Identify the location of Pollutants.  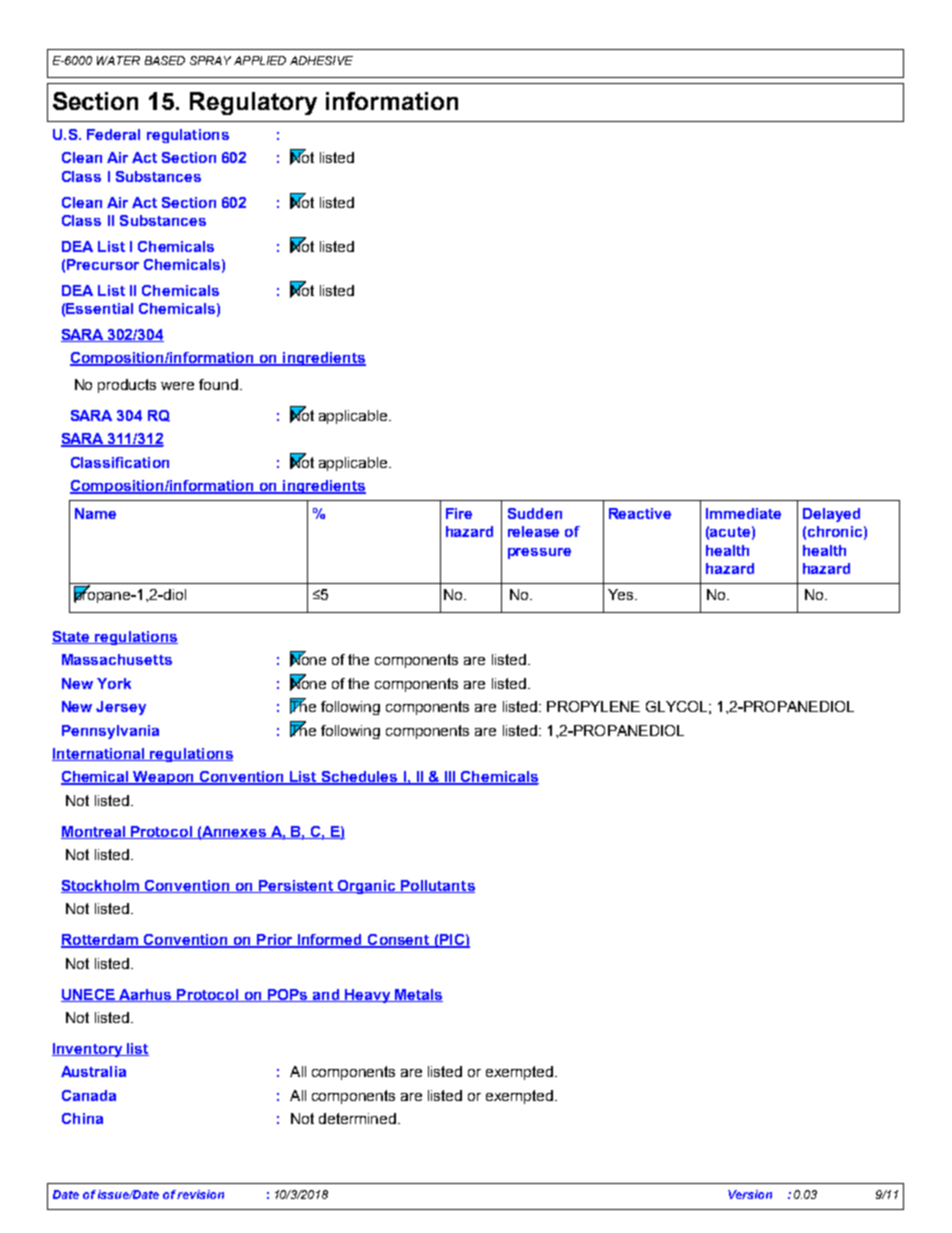
(437, 886).
